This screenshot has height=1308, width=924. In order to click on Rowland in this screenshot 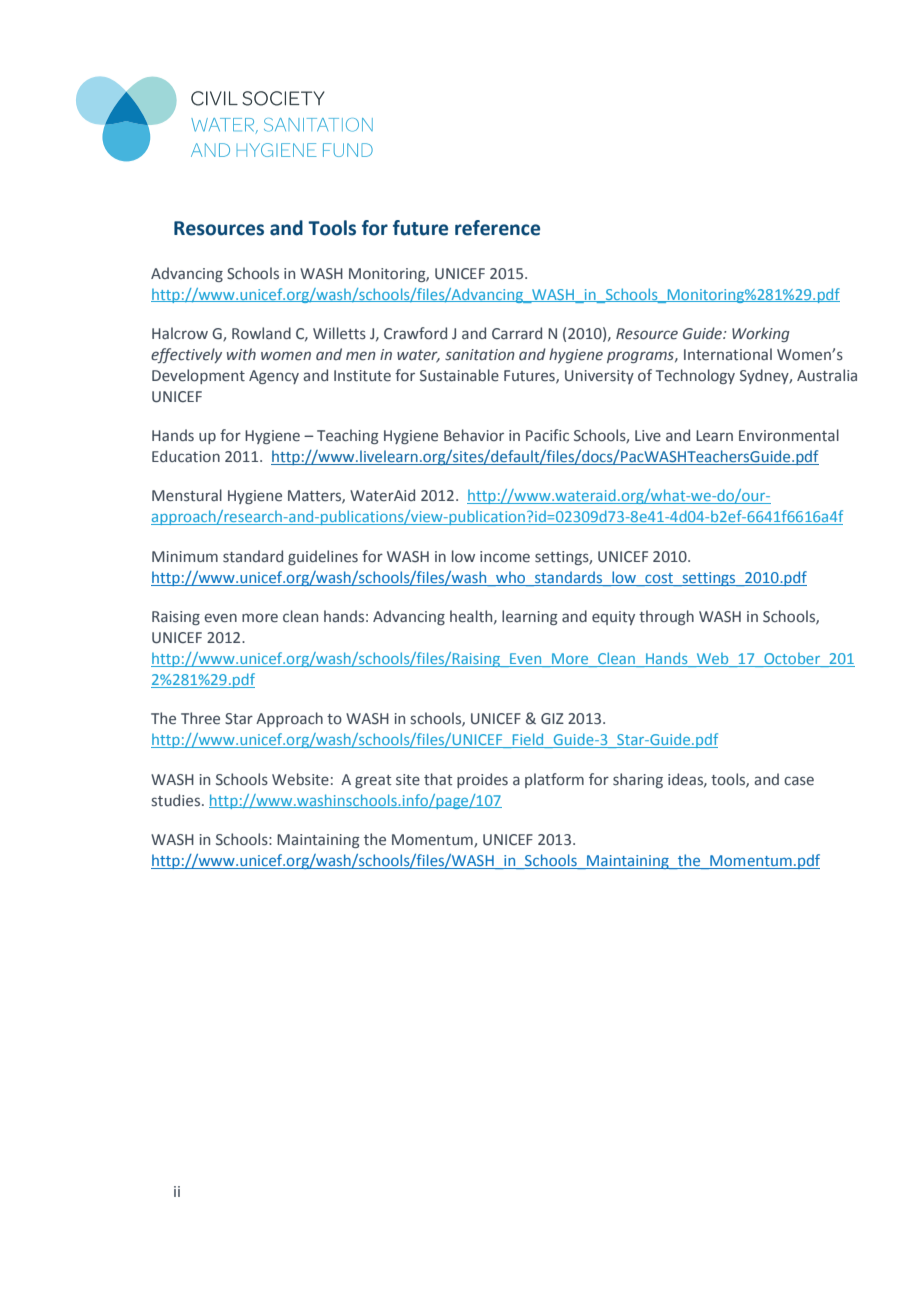, I will do `click(261, 333)`.
